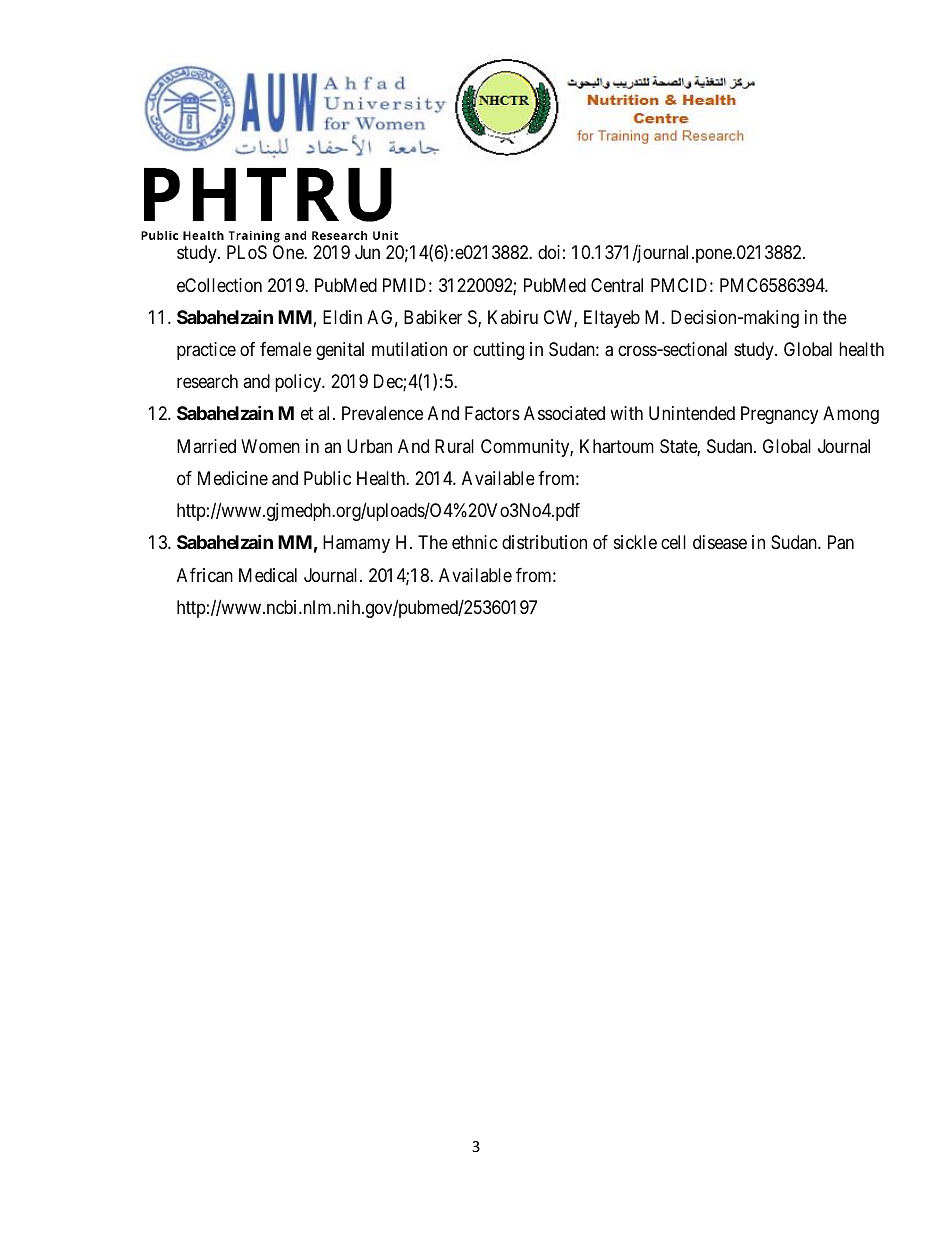 This page has height=1233, width=952. What do you see at coordinates (327, 478) in the page?
I see `Public` at bounding box center [327, 478].
